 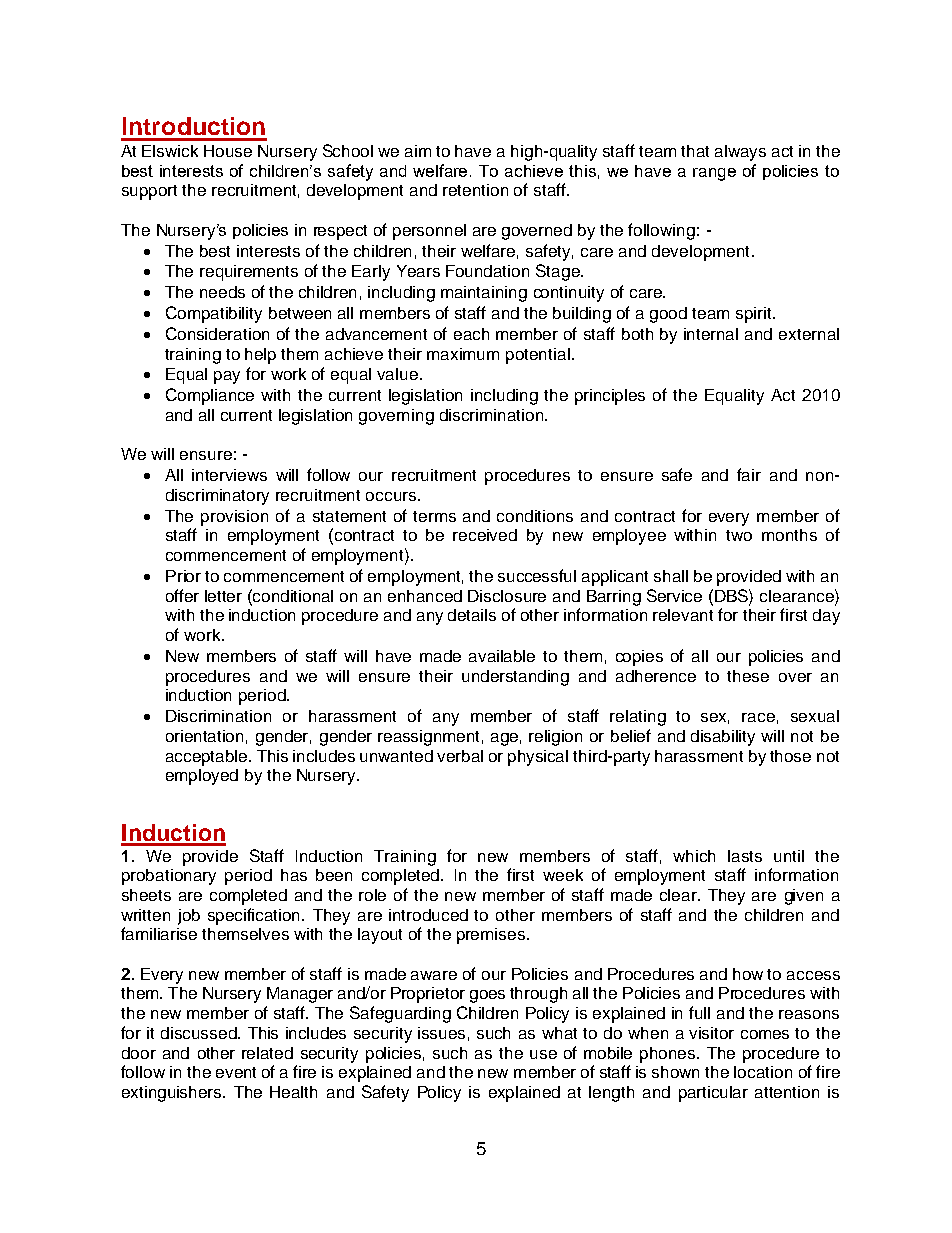 What do you see at coordinates (559, 1033) in the image?
I see `what` at bounding box center [559, 1033].
